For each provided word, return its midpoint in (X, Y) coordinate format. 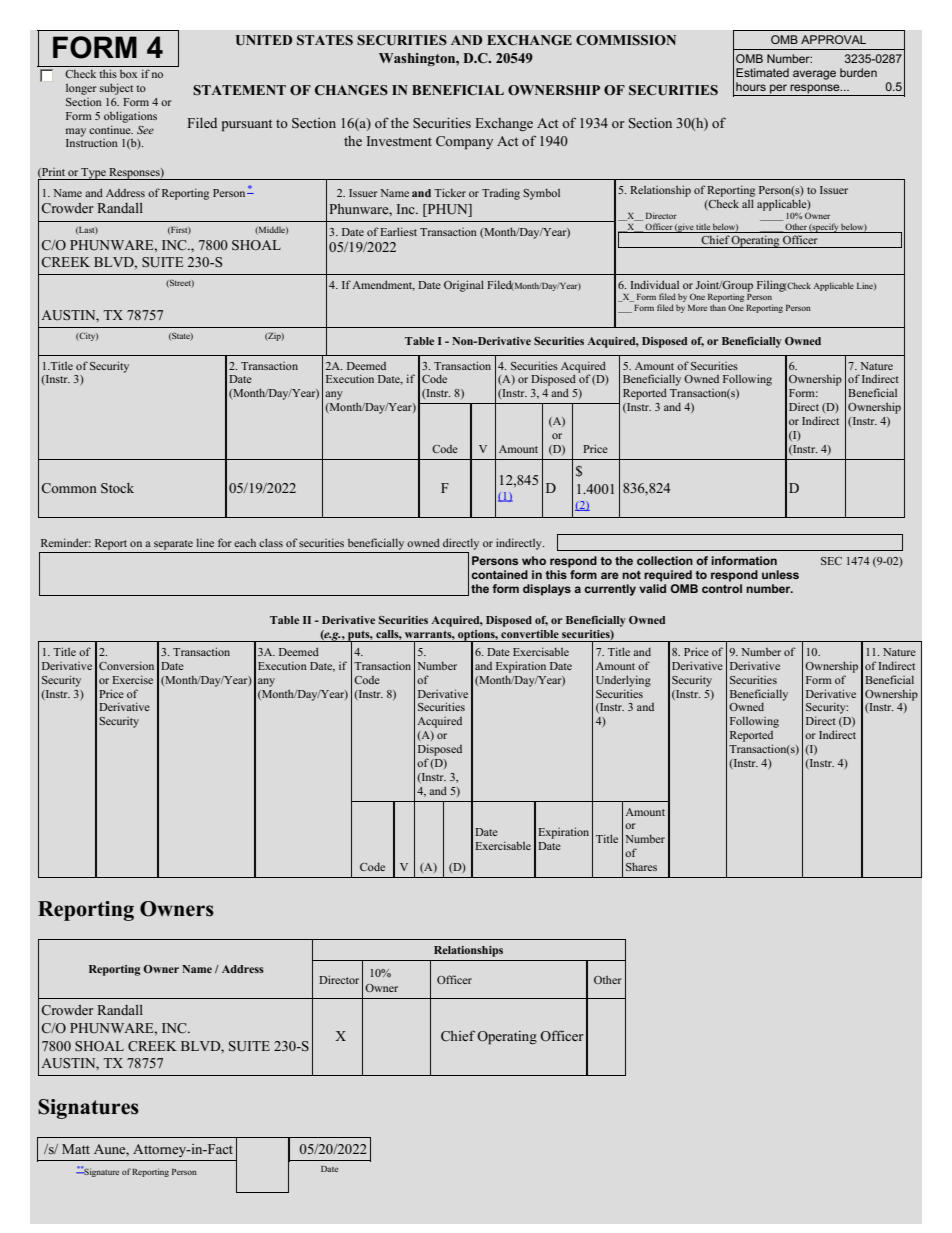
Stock (117, 488)
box (128, 74)
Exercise (132, 679)
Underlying (623, 681)
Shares (641, 866)
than (718, 307)
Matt (76, 1149)
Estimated (762, 72)
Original (464, 286)
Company (464, 142)
